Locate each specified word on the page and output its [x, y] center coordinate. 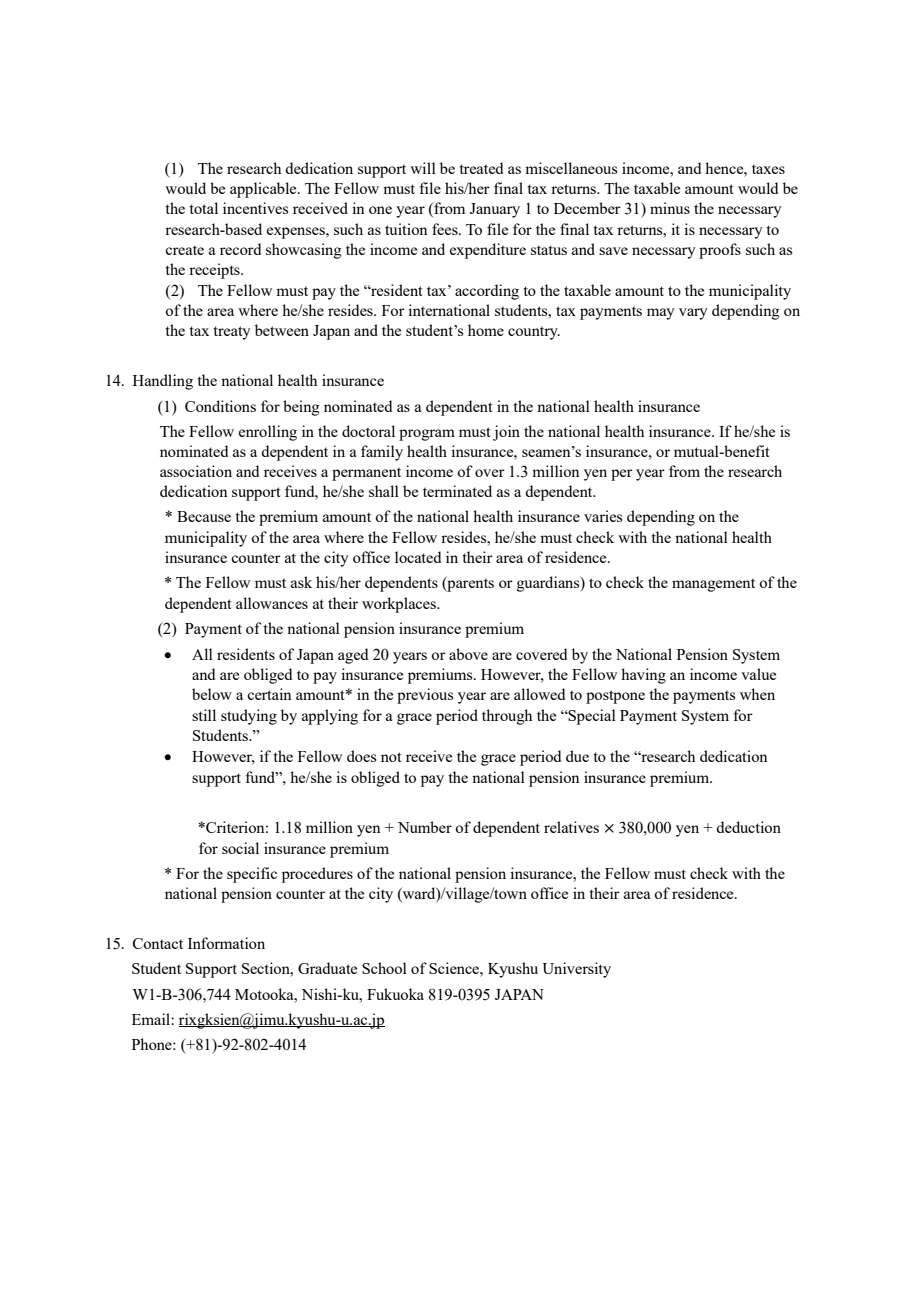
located [418, 557]
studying [249, 717]
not [391, 757]
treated [481, 168]
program [427, 435]
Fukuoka [395, 994]
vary [693, 314]
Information [226, 943]
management [713, 585]
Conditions [220, 406]
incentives [255, 208]
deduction [748, 827]
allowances [272, 603]
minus [670, 208]
